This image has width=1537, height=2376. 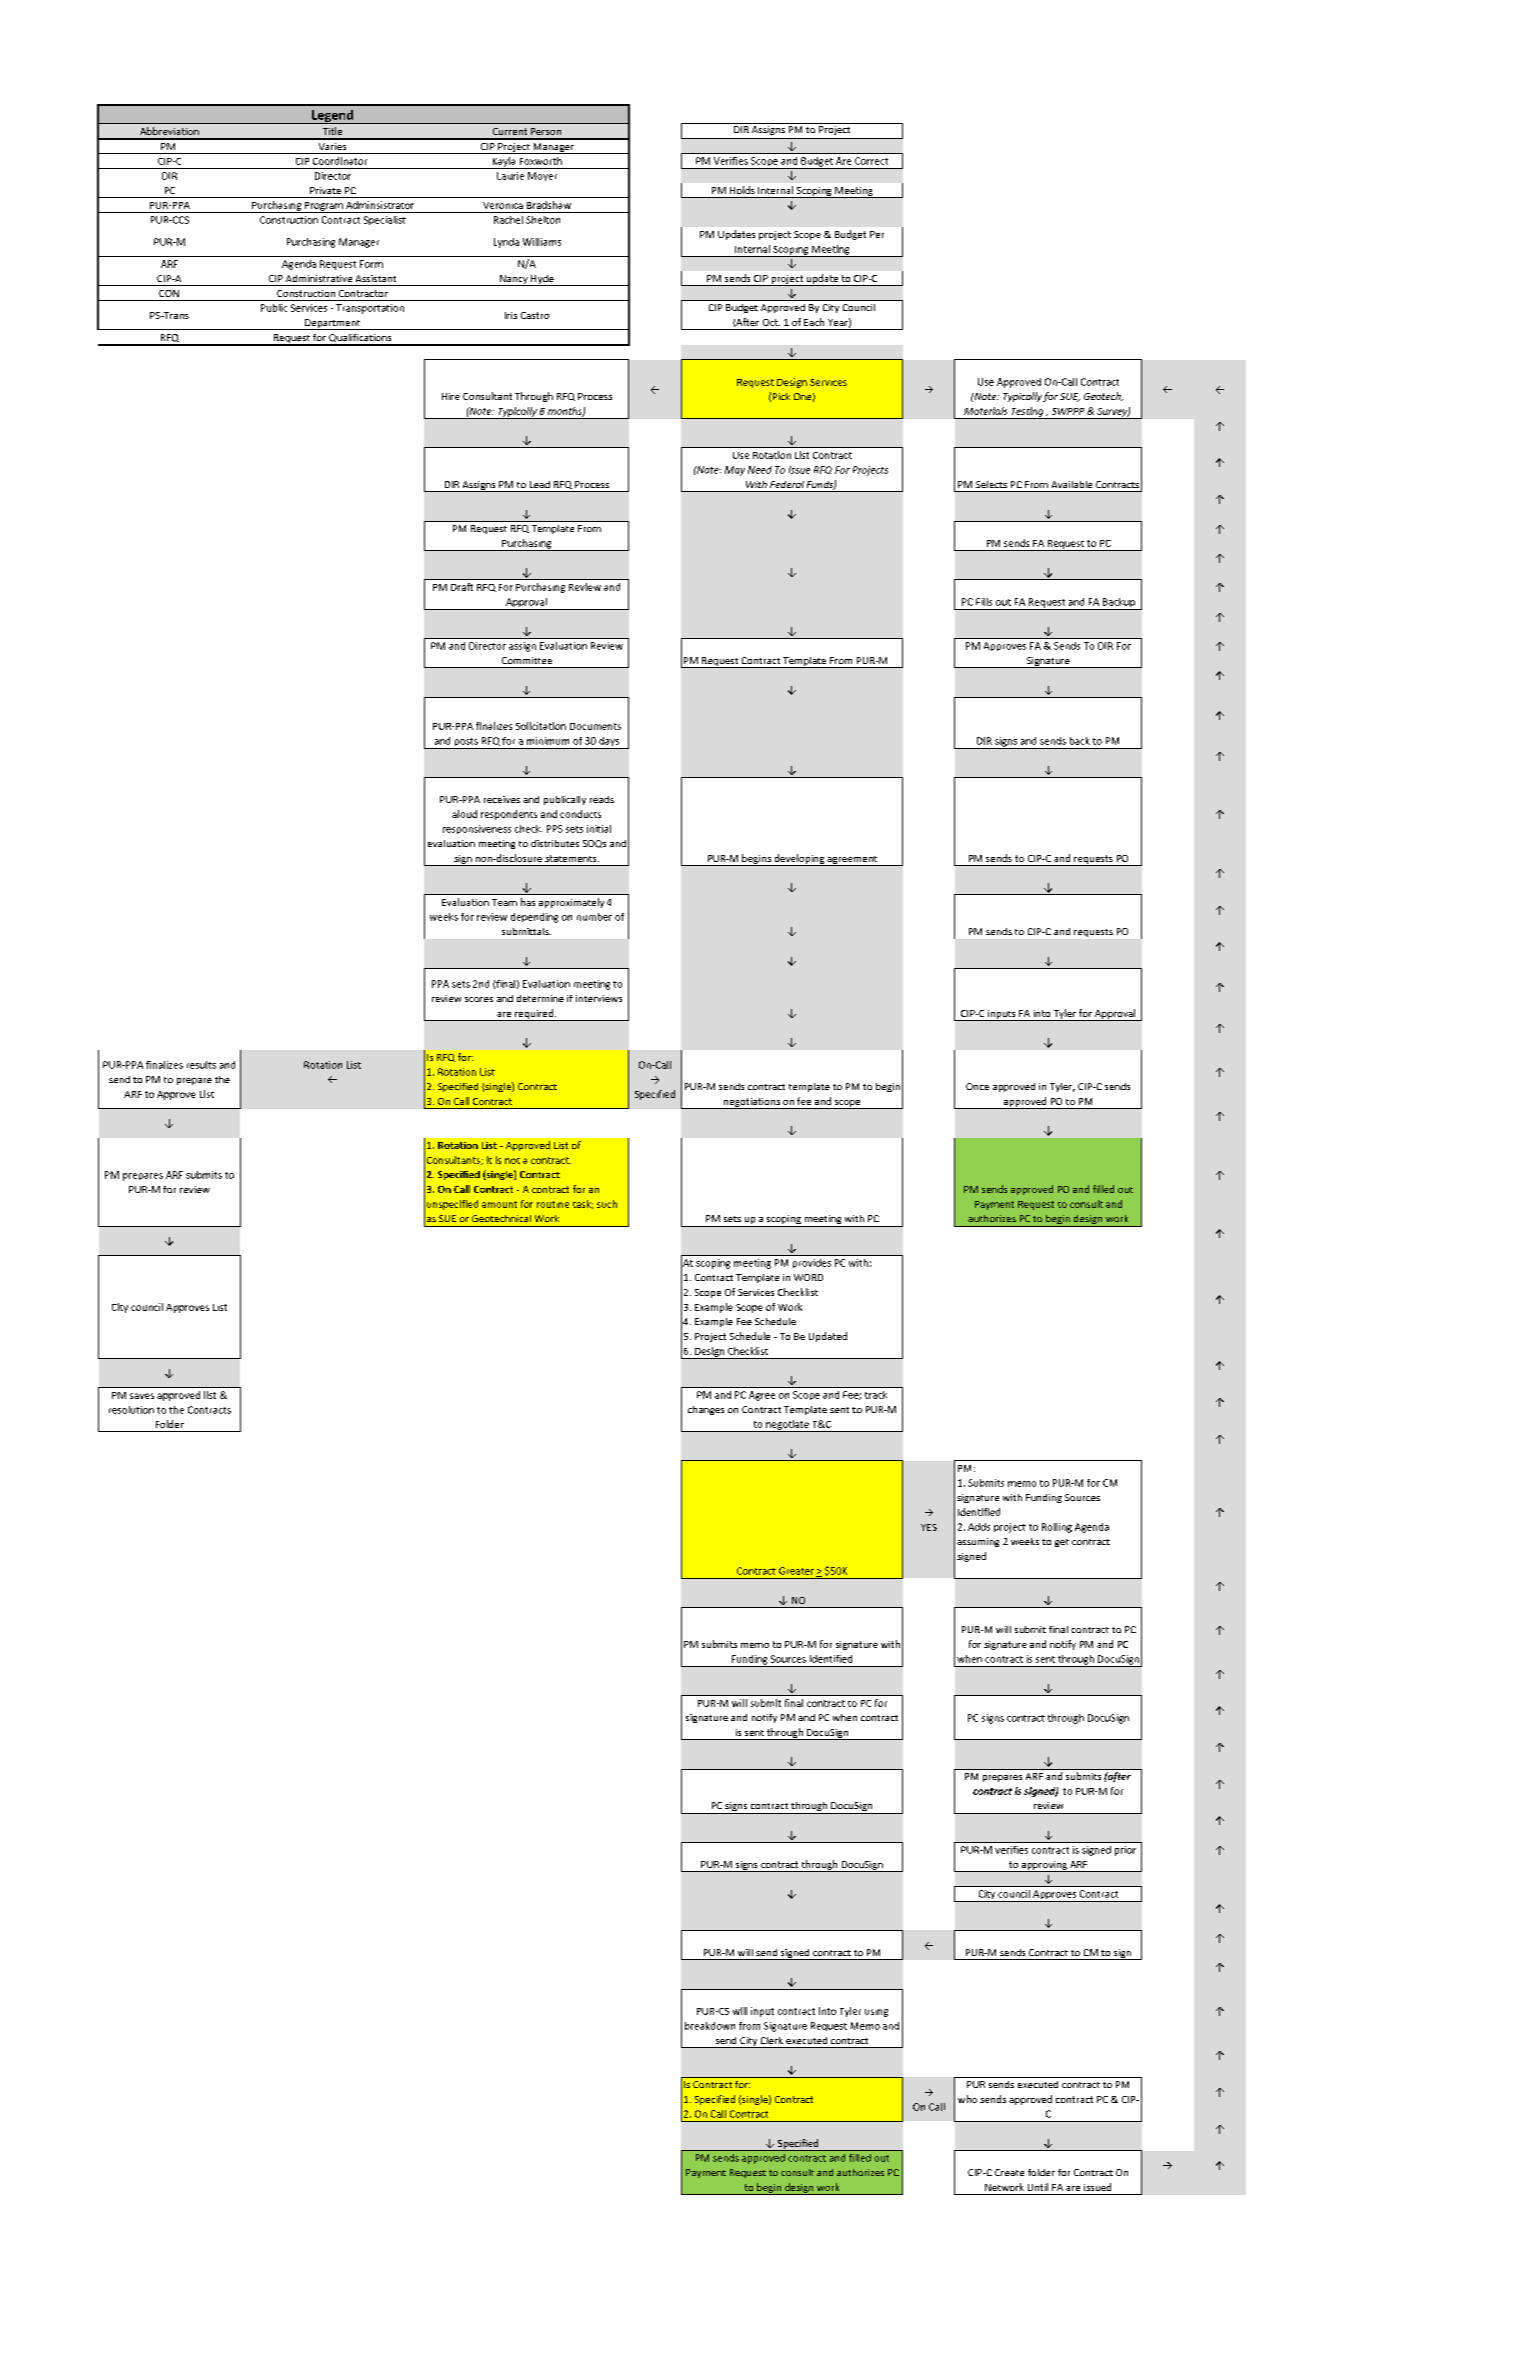 I want to click on aloud, so click(x=464, y=814).
